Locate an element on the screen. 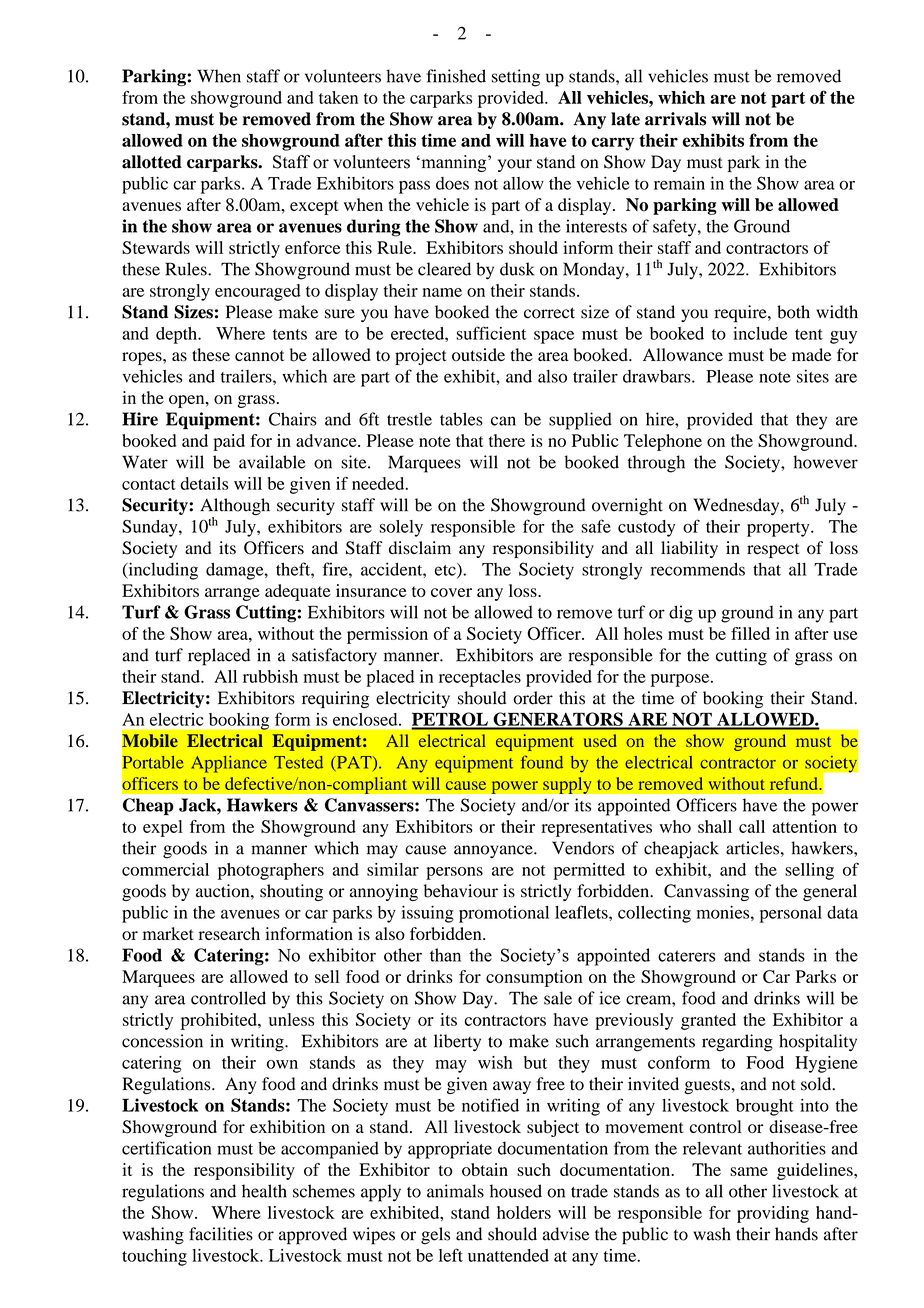  Appliance is located at coordinates (229, 764).
